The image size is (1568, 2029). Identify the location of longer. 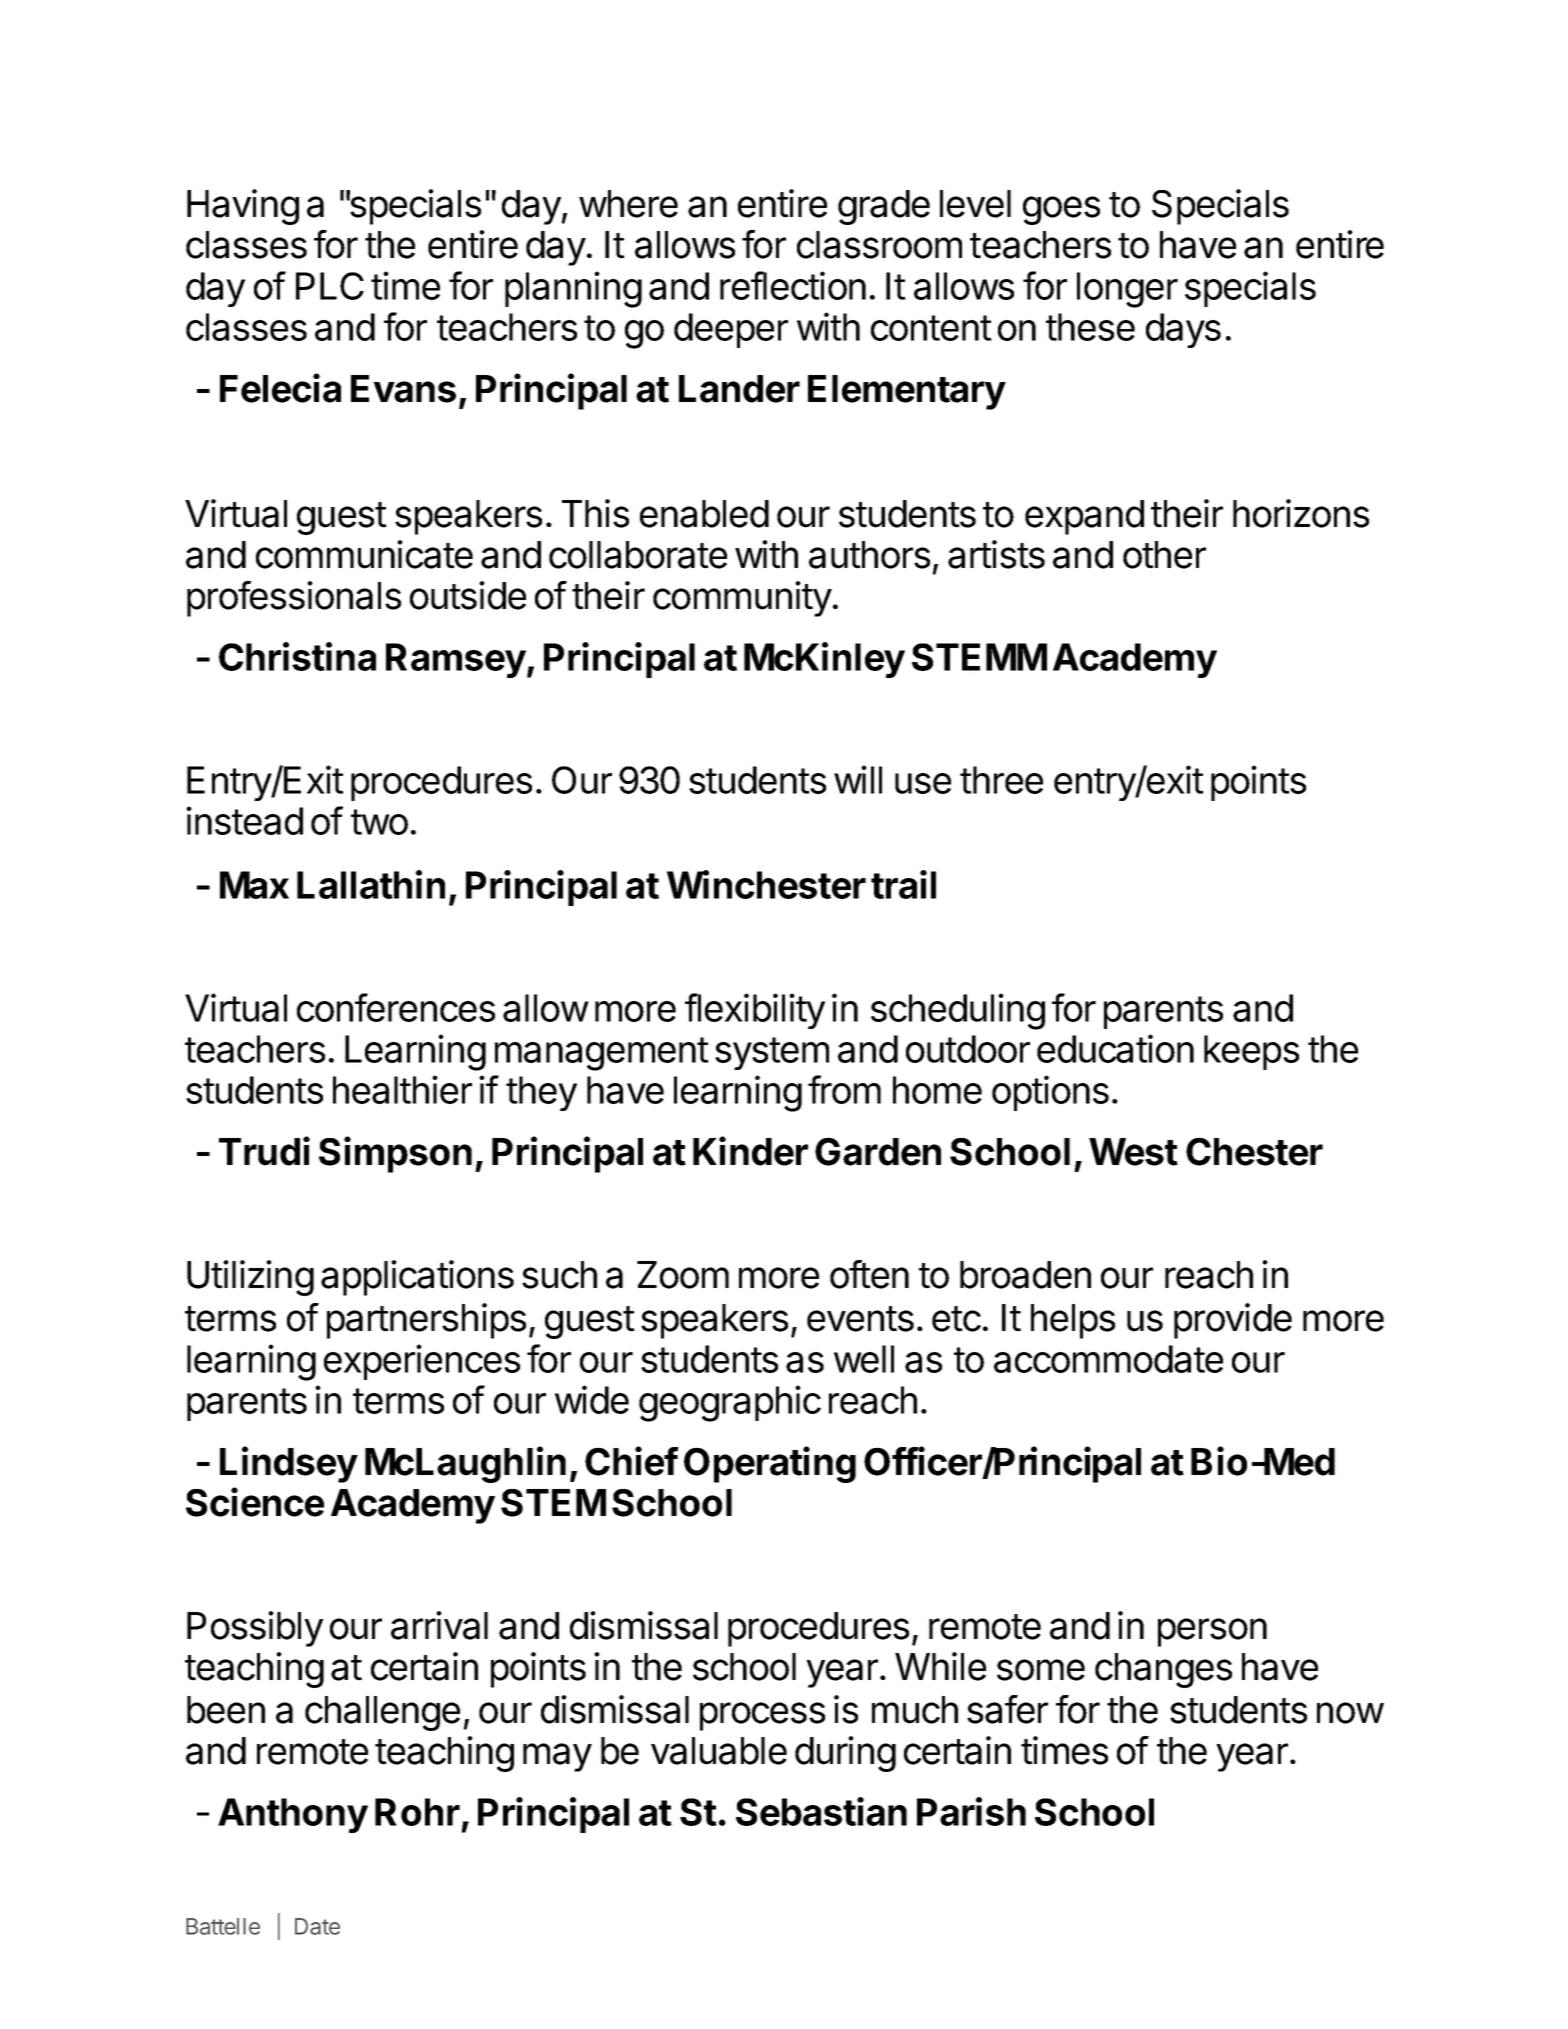
(1127, 290).
